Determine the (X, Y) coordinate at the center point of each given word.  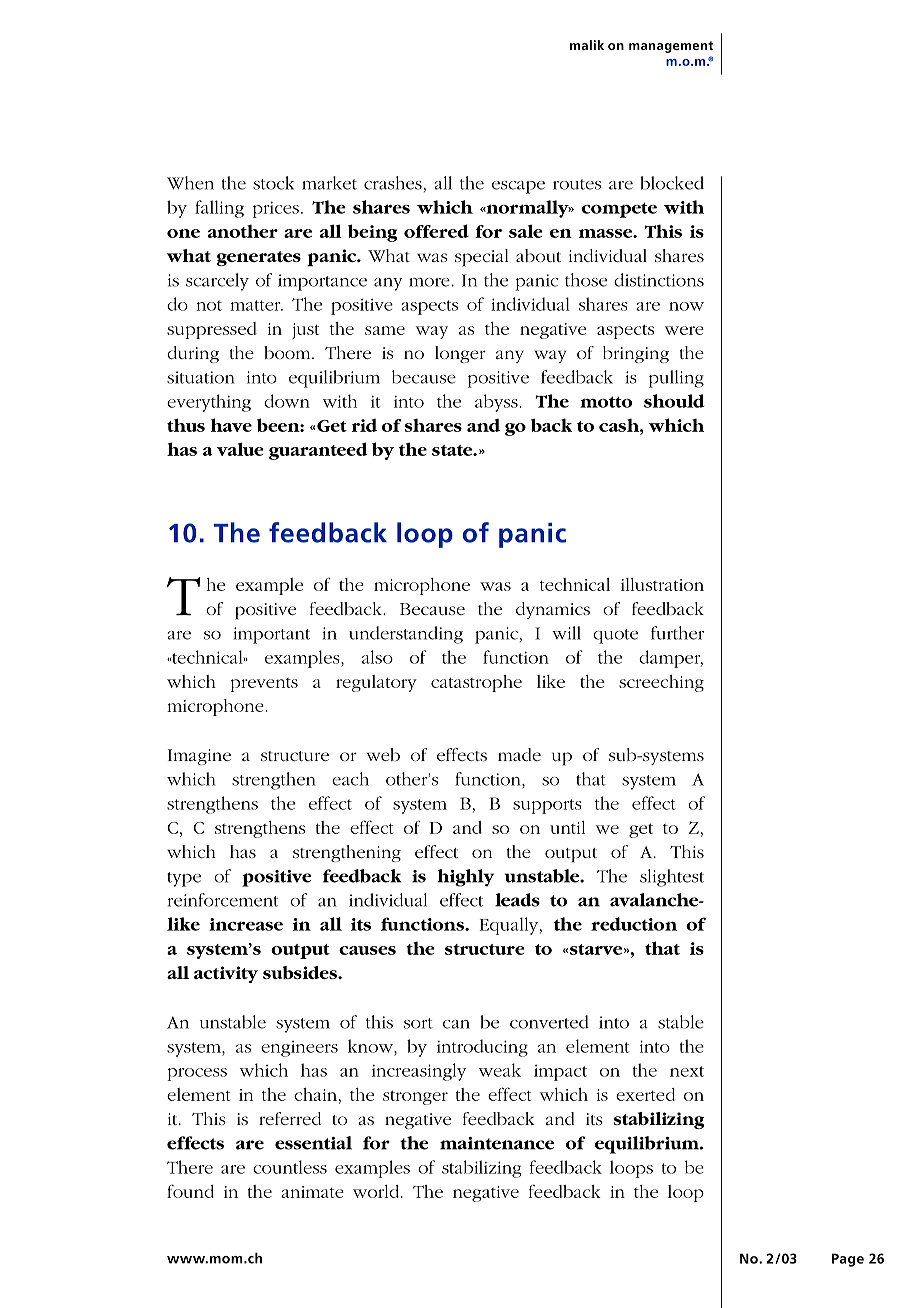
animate (312, 1192)
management (671, 47)
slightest (672, 878)
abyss (497, 403)
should (674, 401)
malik (587, 45)
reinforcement (223, 900)
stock (273, 183)
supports (547, 806)
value (240, 449)
